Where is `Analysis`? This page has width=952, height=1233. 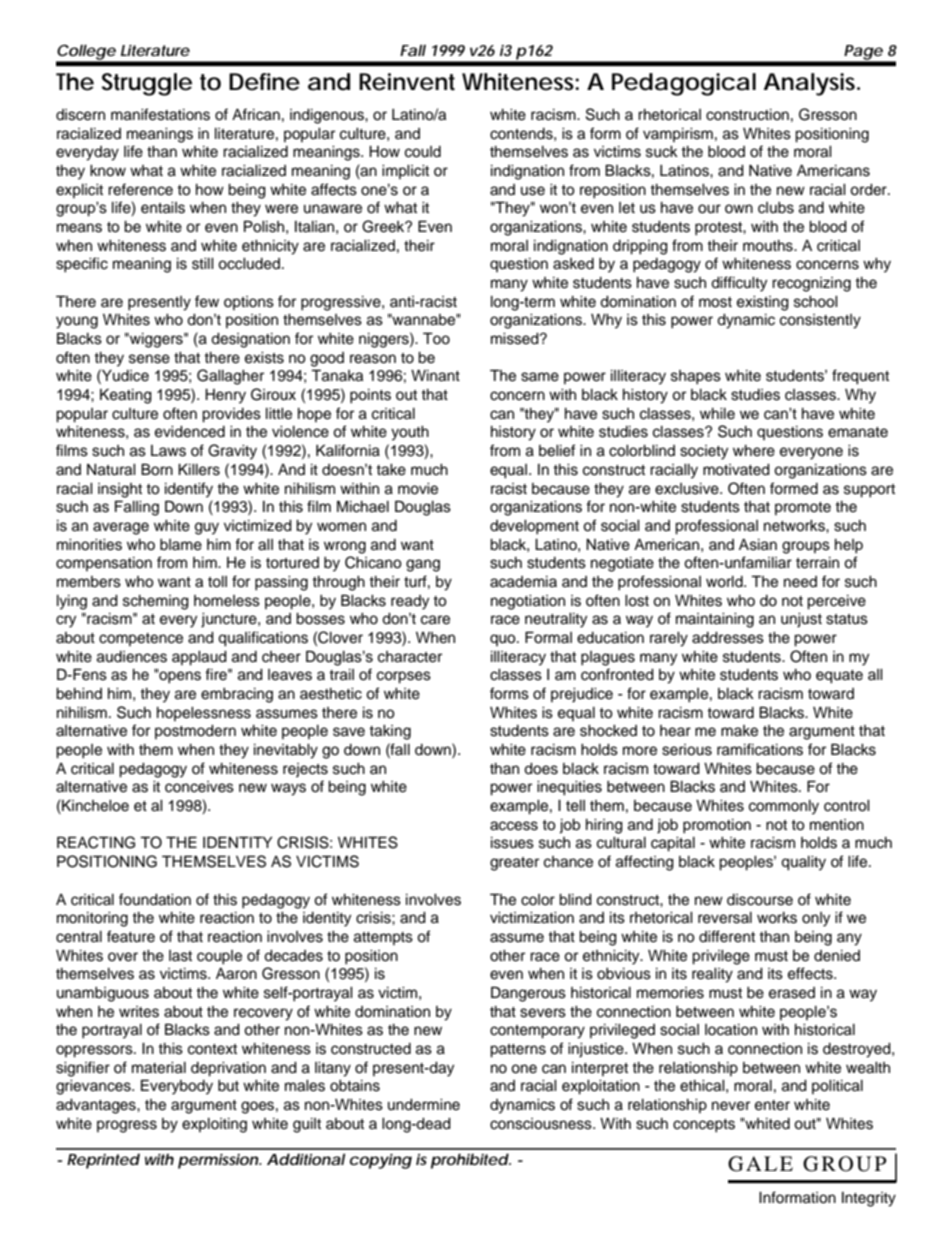 Analysis is located at coordinates (811, 84).
